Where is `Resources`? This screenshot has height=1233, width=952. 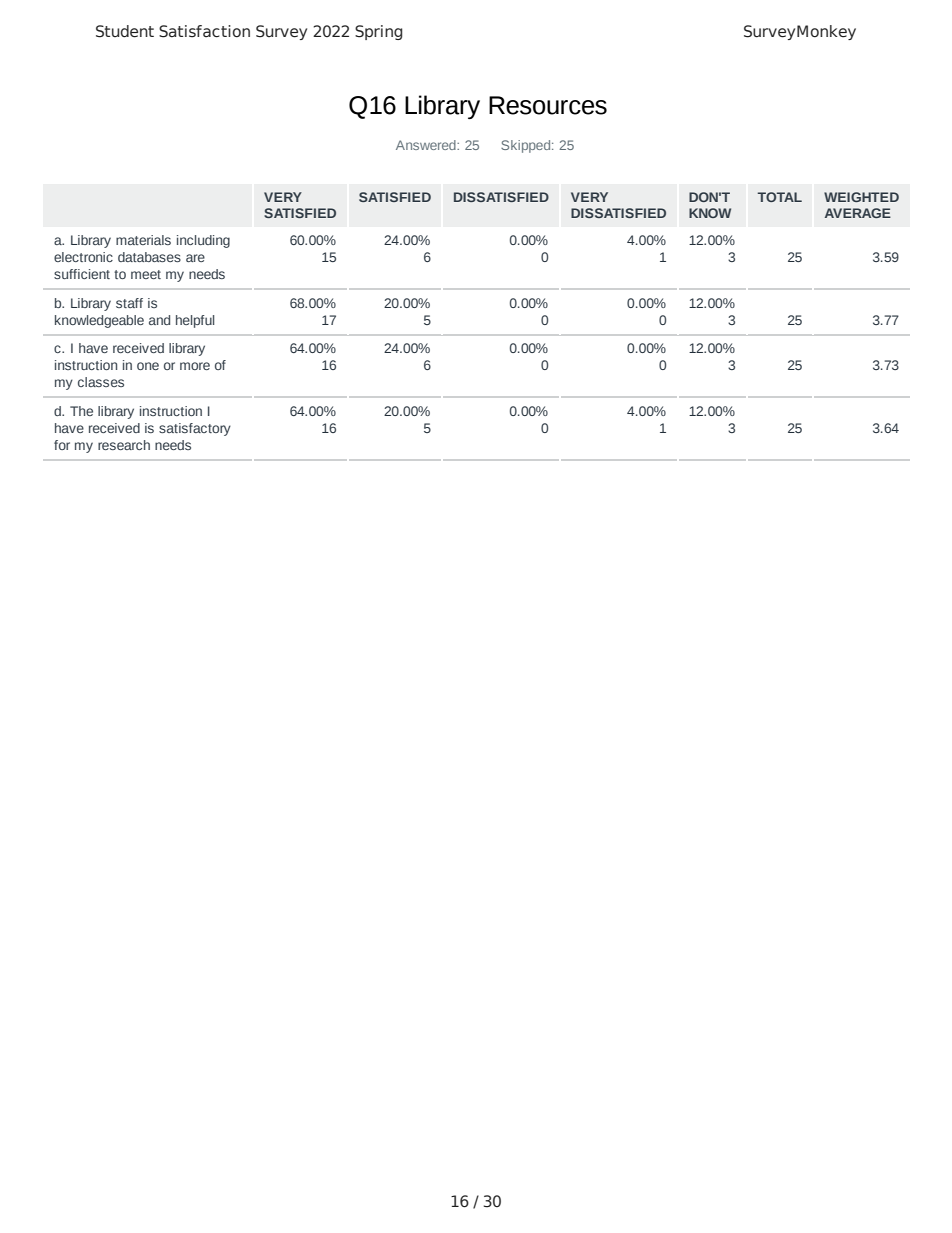
Resources is located at coordinates (548, 105).
